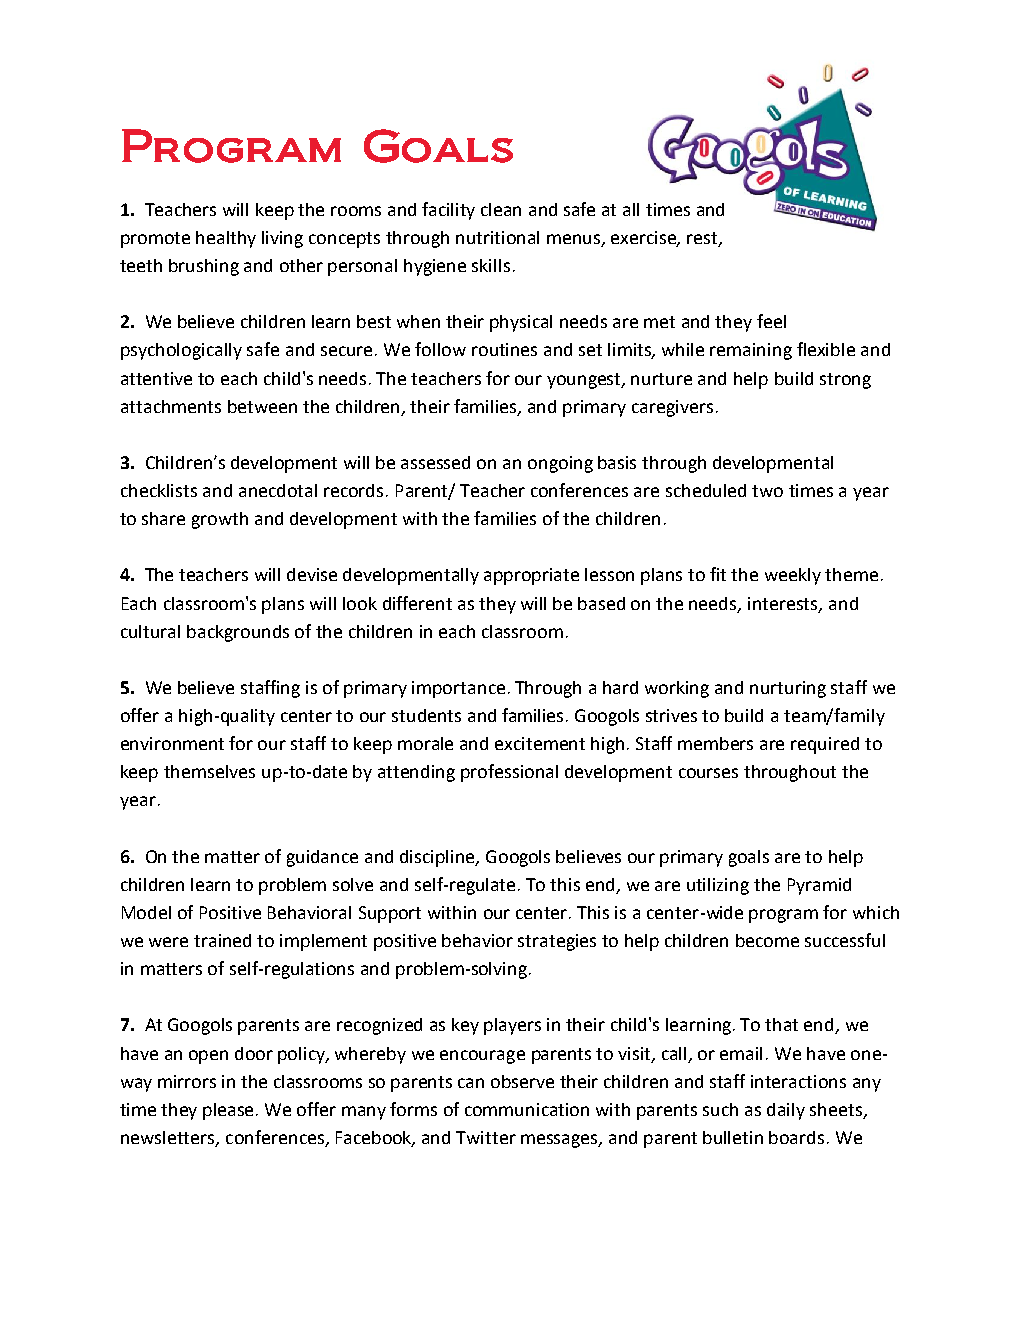 This screenshot has width=1022, height=1322. I want to click on professional, so click(509, 773).
